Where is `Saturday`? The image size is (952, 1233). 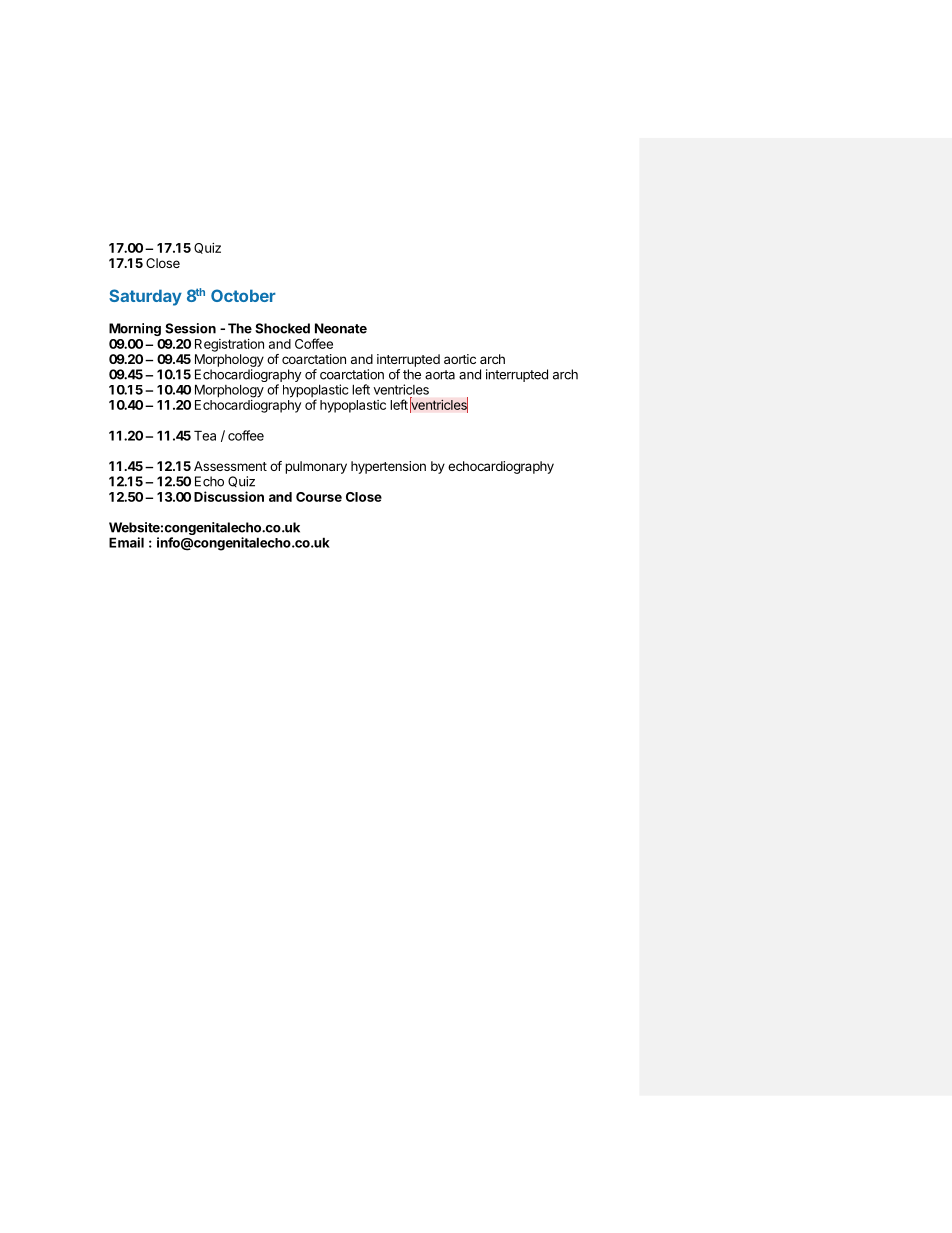
Saturday is located at coordinates (145, 297).
